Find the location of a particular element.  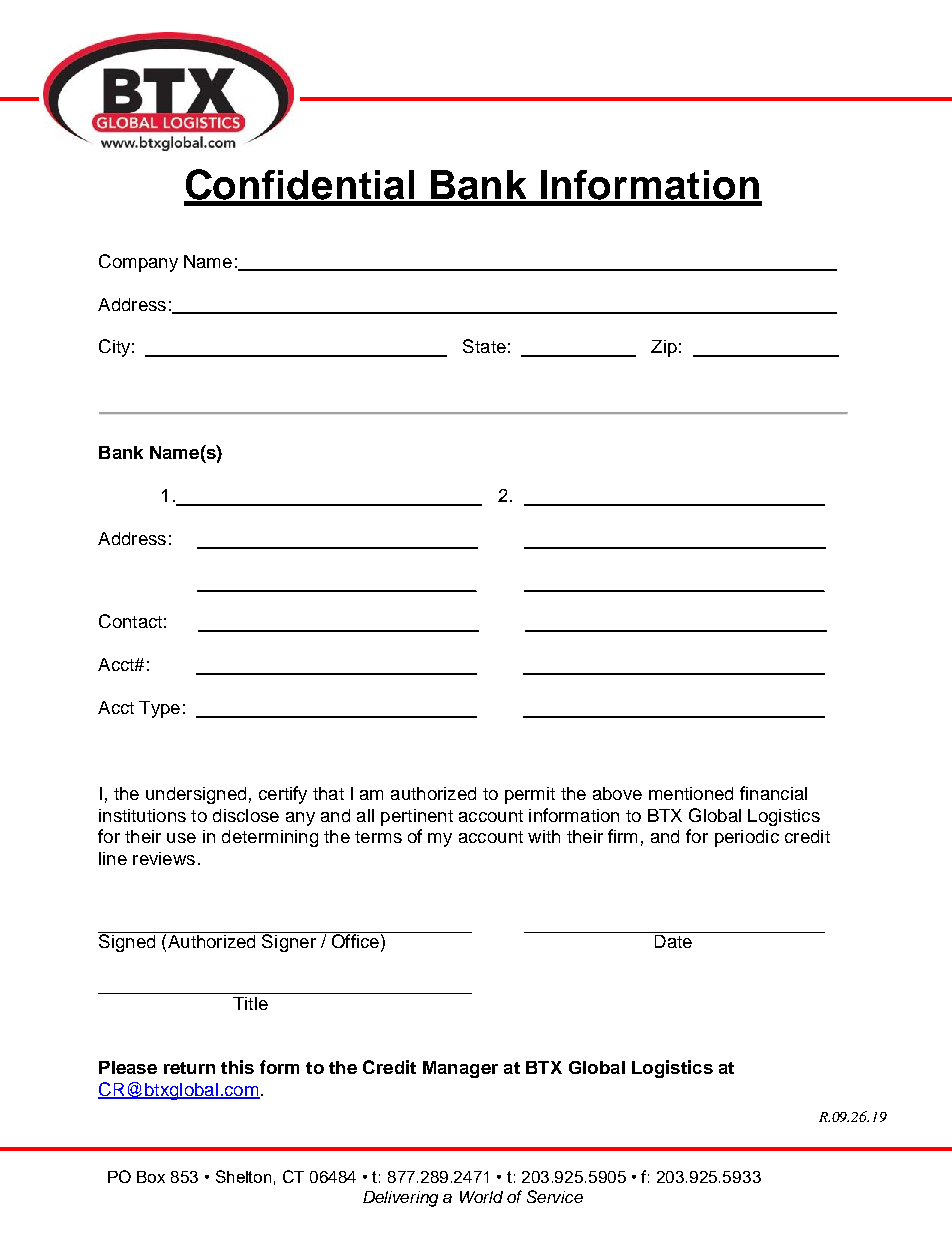

Office is located at coordinates (355, 940).
